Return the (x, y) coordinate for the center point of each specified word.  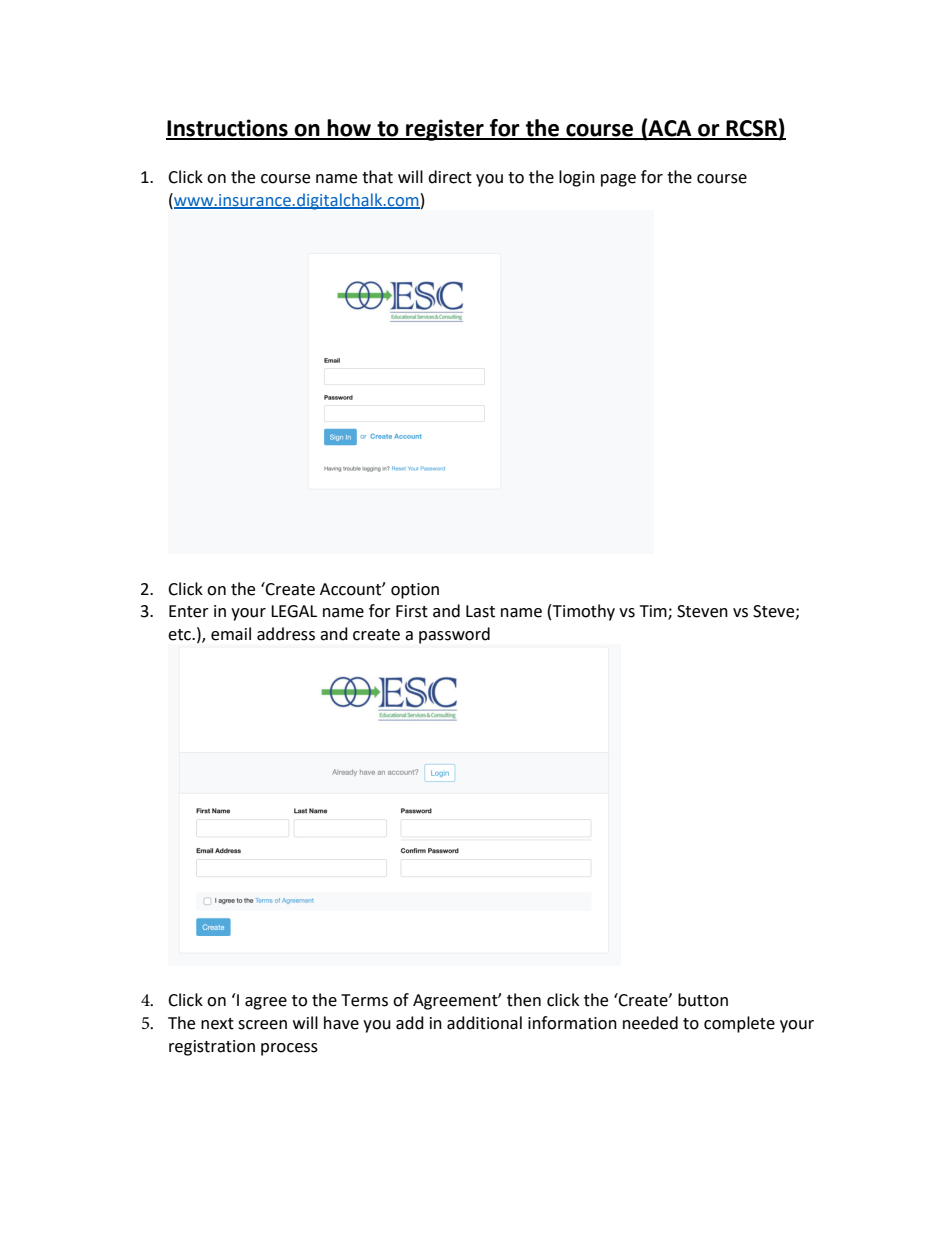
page (618, 180)
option (415, 591)
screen (262, 1025)
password (454, 635)
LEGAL (294, 611)
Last (480, 611)
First (412, 611)
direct (450, 177)
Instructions (228, 129)
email (231, 634)
